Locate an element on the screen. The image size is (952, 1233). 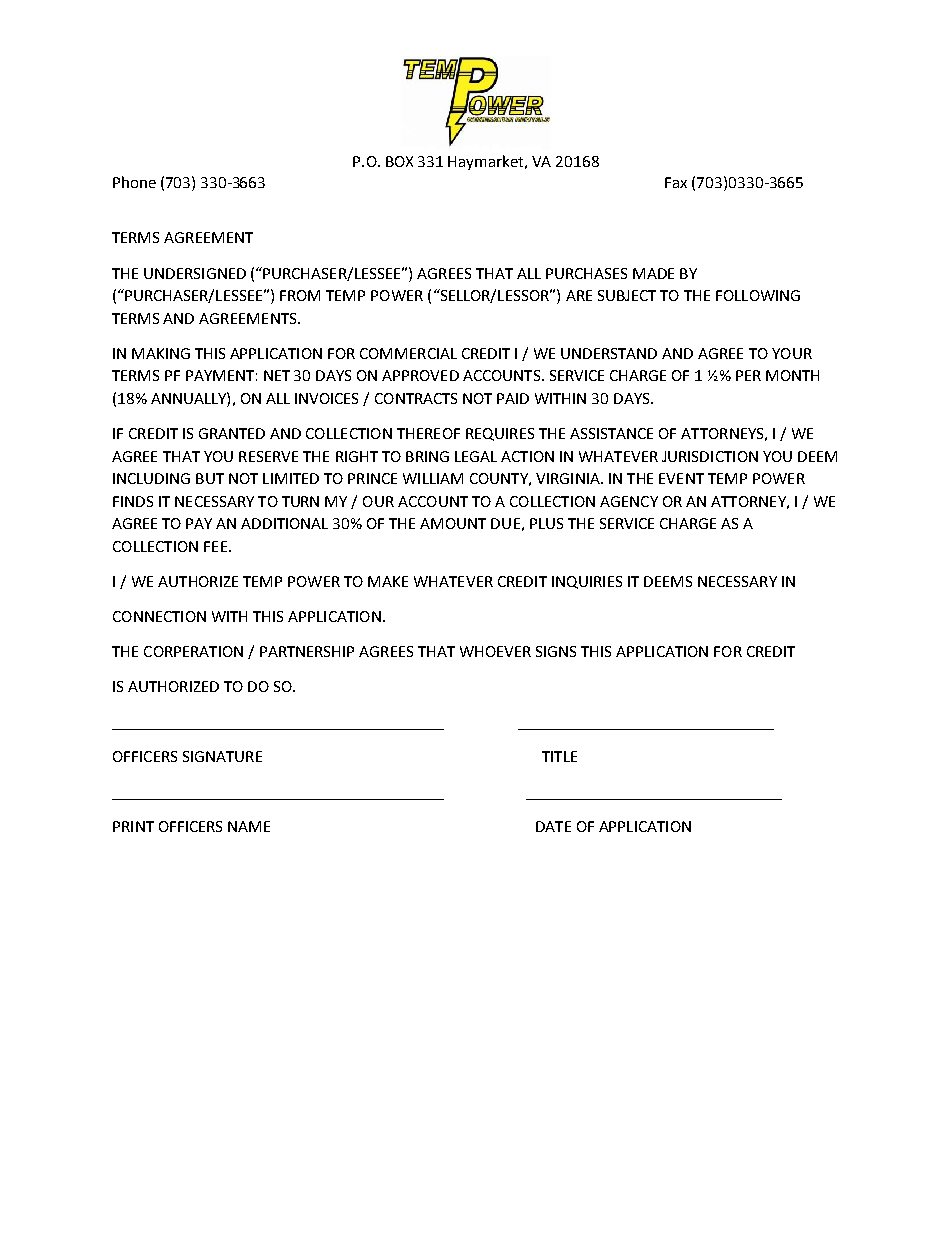
BUT is located at coordinates (210, 478).
